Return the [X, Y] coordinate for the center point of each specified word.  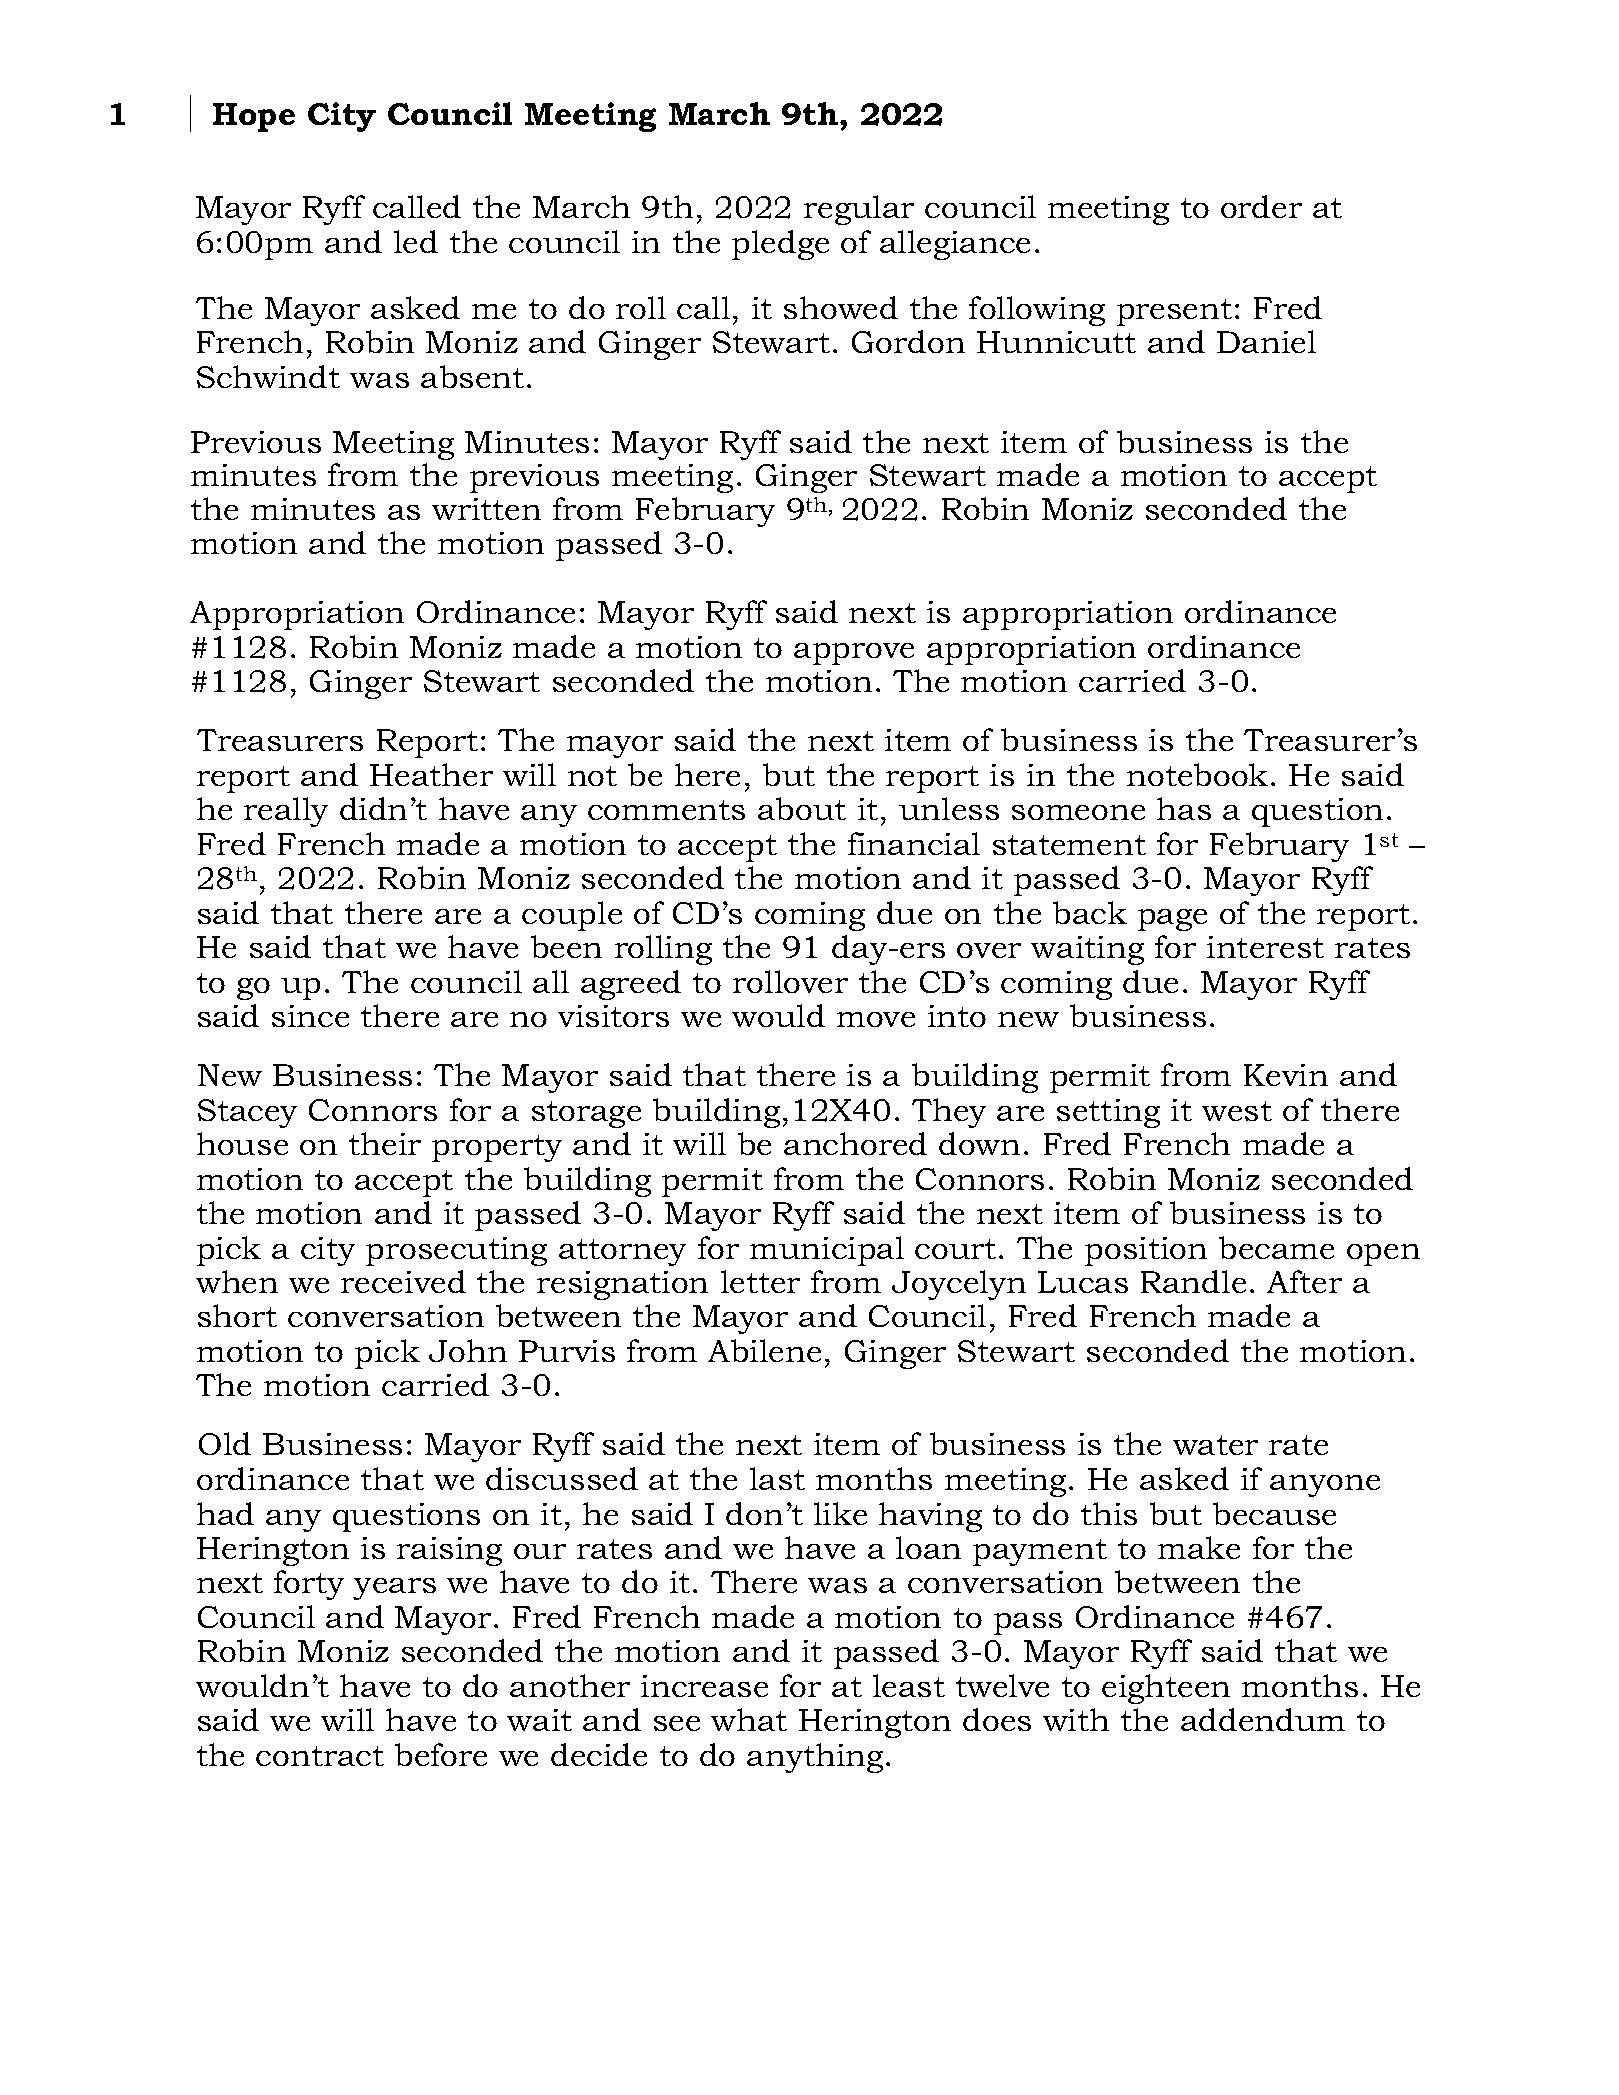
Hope [254, 117]
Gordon [908, 341]
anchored [855, 1143]
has [1184, 808]
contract [320, 1756]
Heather [431, 774]
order [1261, 206]
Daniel [1266, 341]
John [468, 1350]
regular [859, 210]
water [1215, 1445]
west [1237, 1111]
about [802, 808]
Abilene [764, 1350]
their [385, 1143]
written [486, 509]
